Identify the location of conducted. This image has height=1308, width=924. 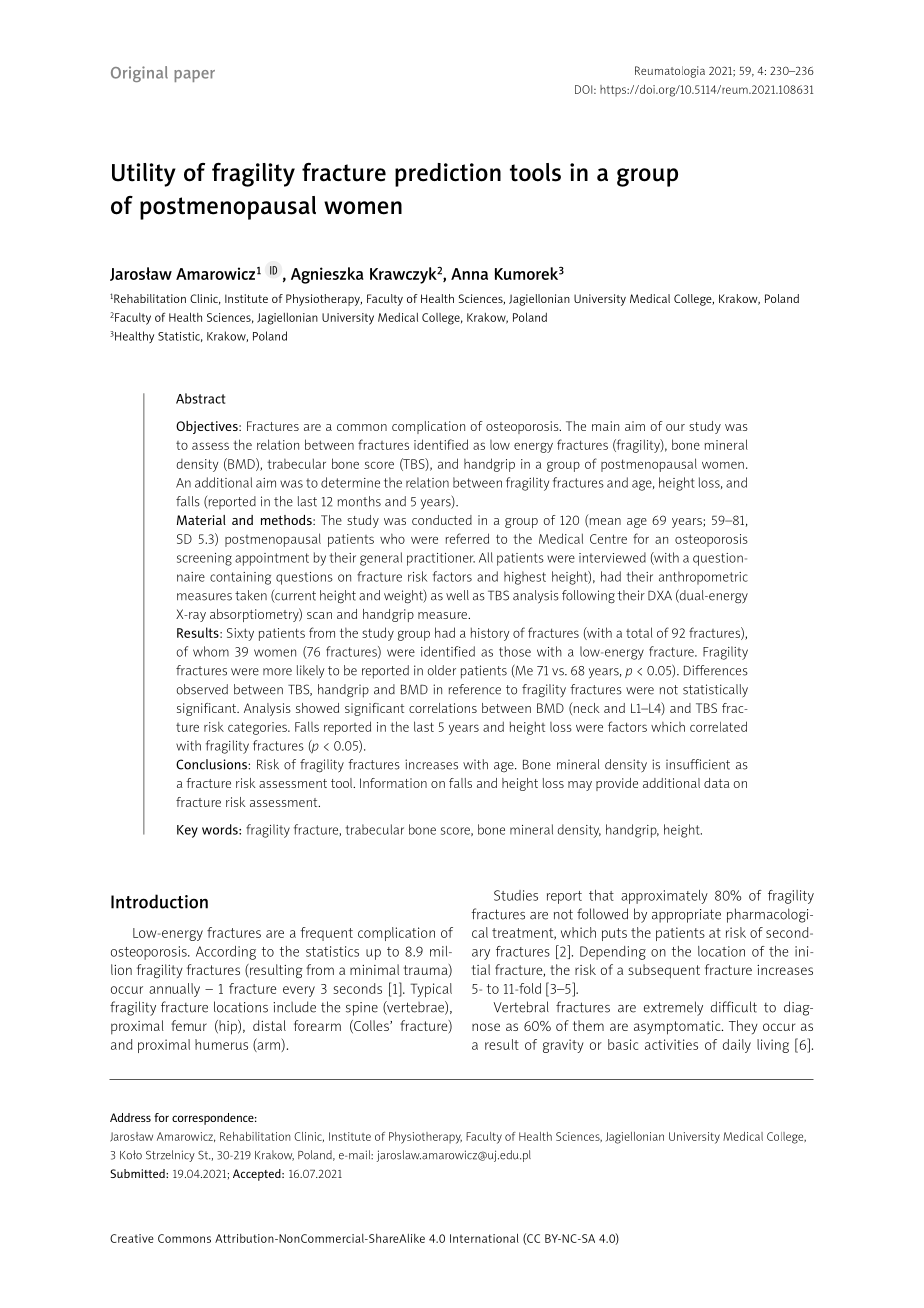
(442, 520).
